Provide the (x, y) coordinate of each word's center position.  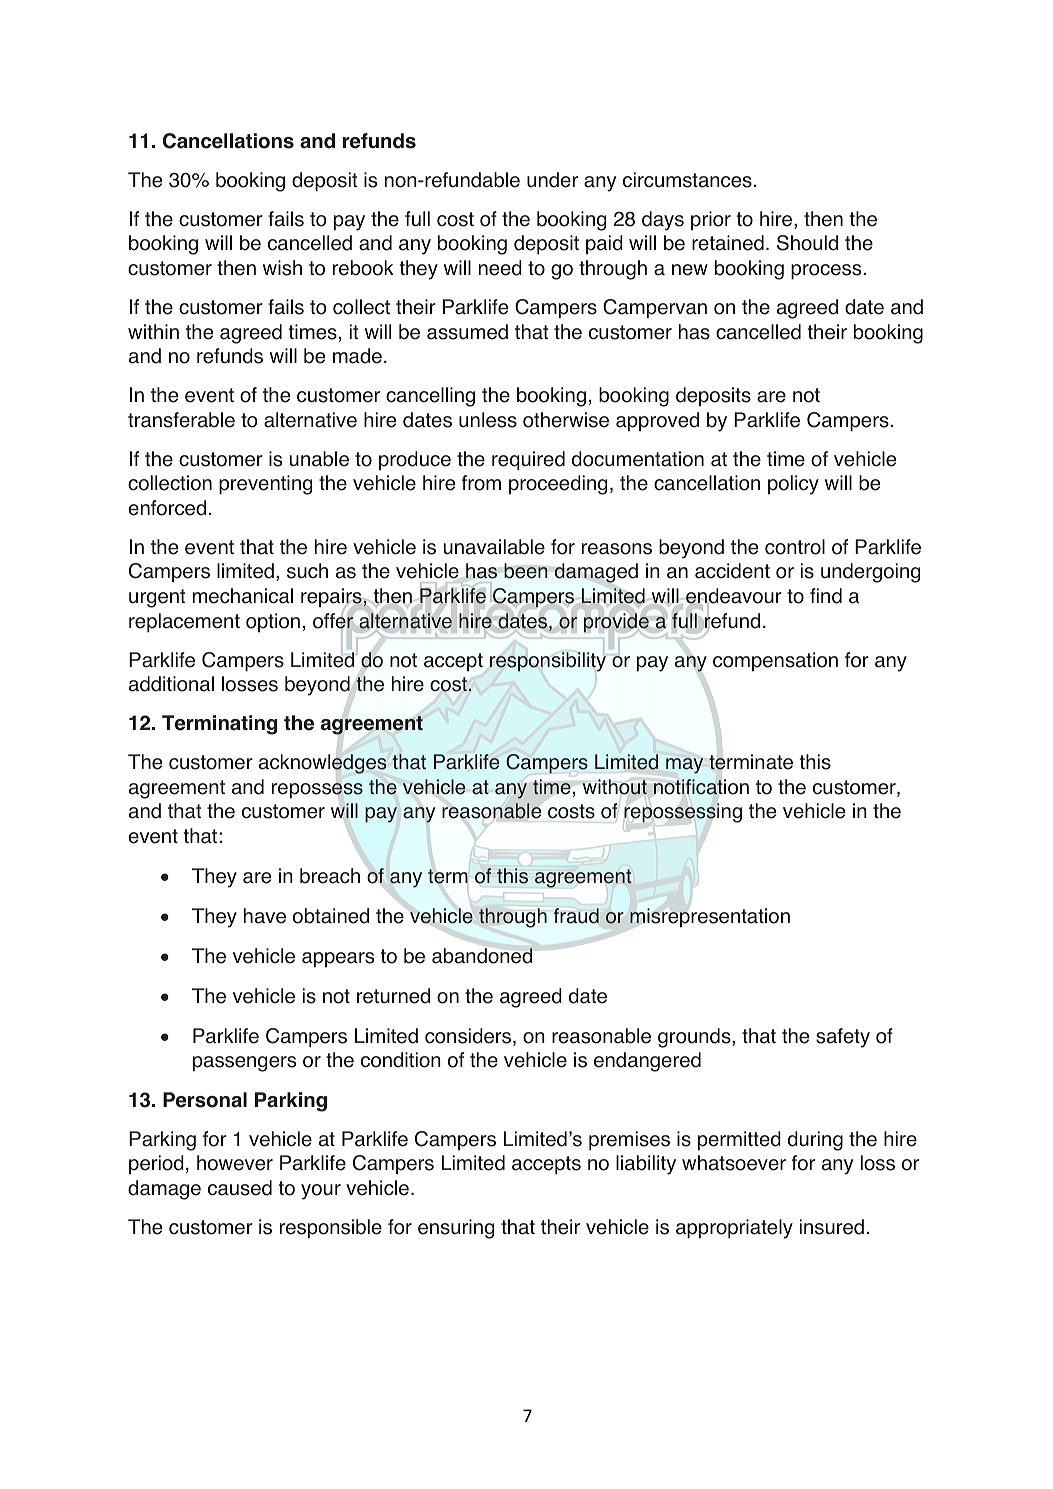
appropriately (734, 1229)
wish (282, 268)
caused (240, 1188)
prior (711, 221)
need (500, 268)
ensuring (456, 1229)
